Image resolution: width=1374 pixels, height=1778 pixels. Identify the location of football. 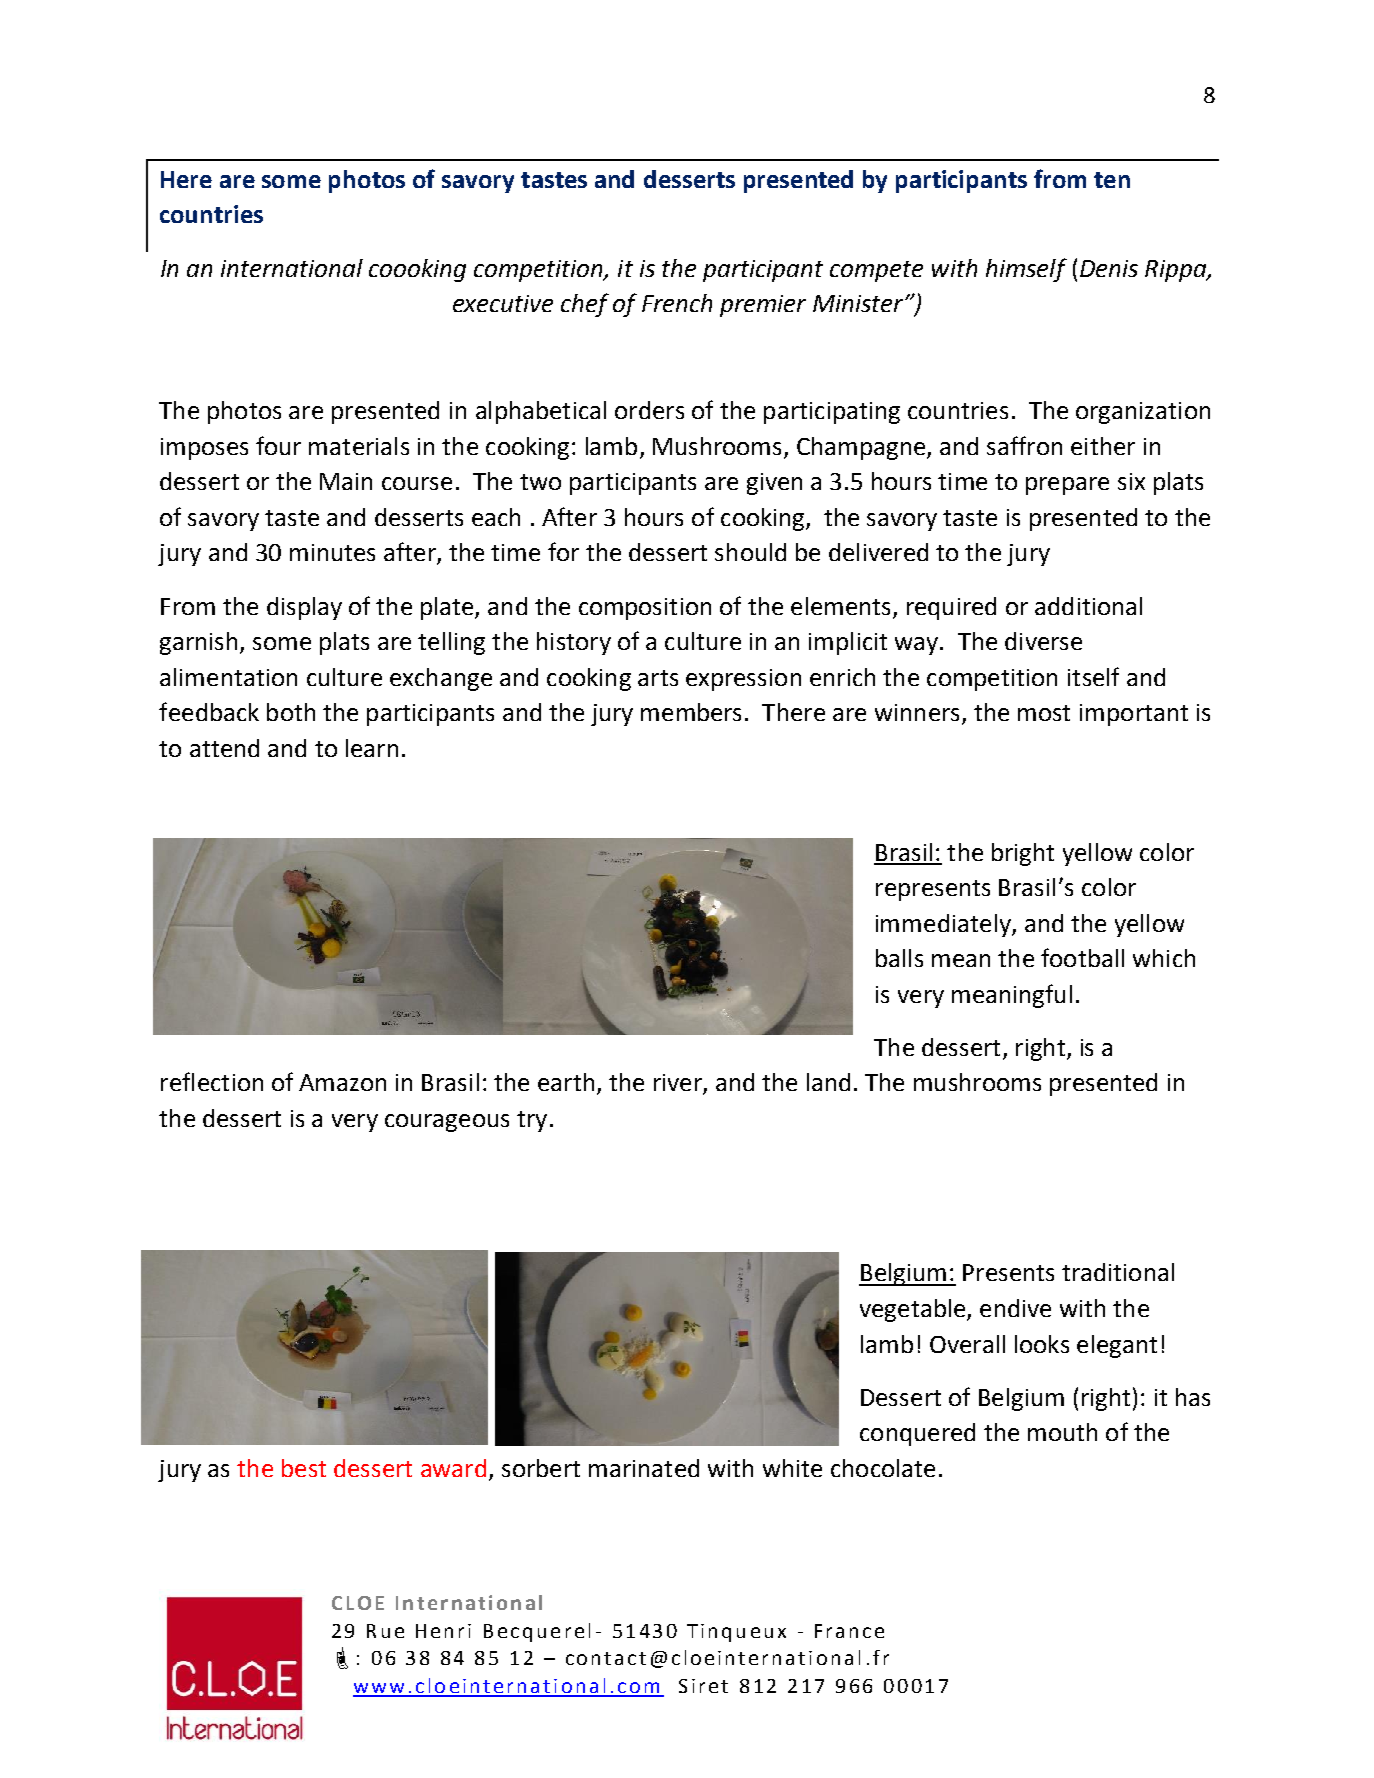
(1082, 957).
